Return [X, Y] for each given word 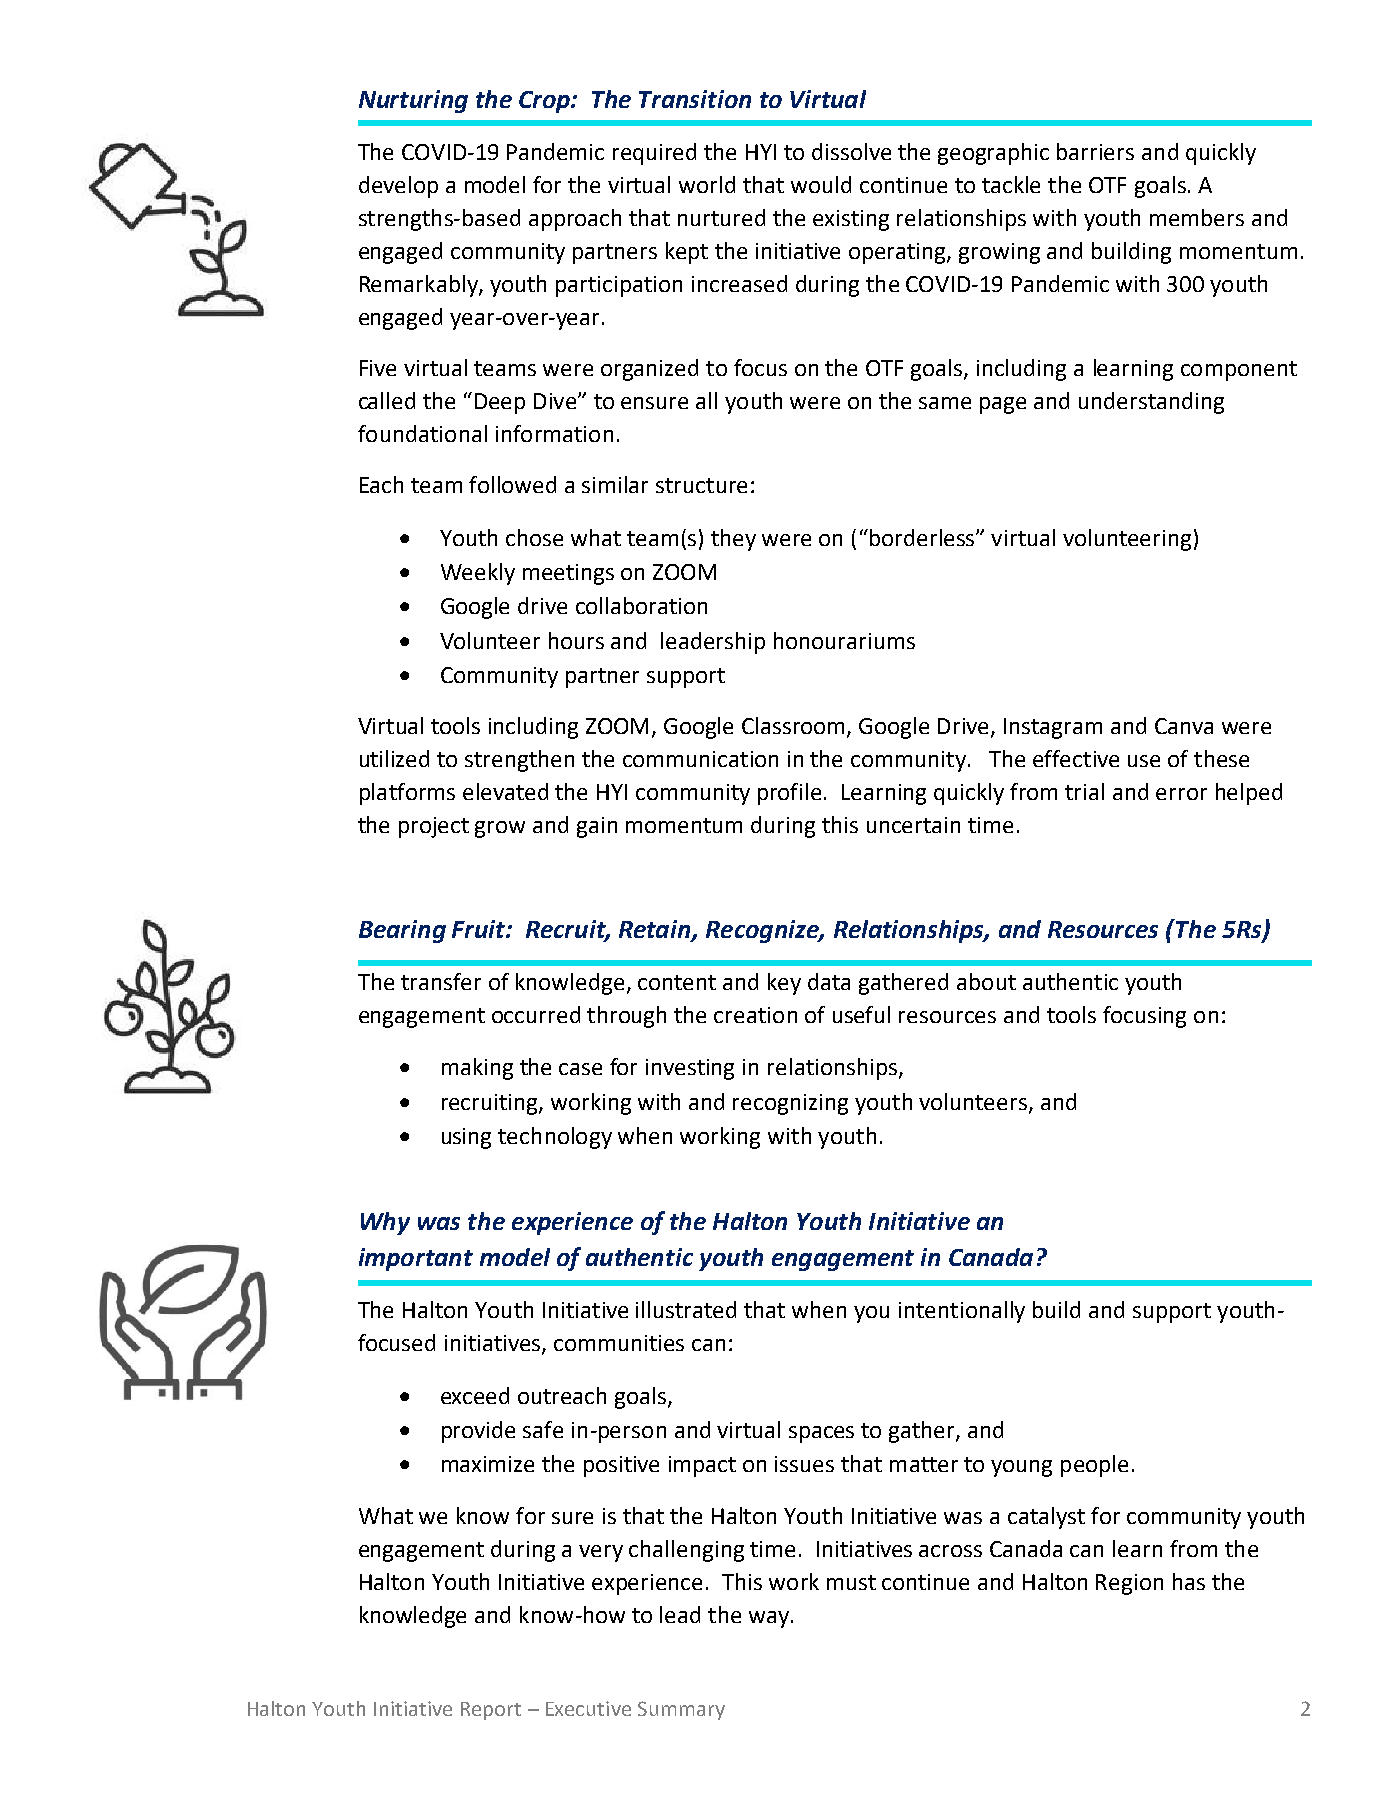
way [769, 1619]
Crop [546, 102]
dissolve [851, 151]
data [829, 981]
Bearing [402, 931]
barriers [1095, 151]
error [1181, 794]
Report [491, 1711]
